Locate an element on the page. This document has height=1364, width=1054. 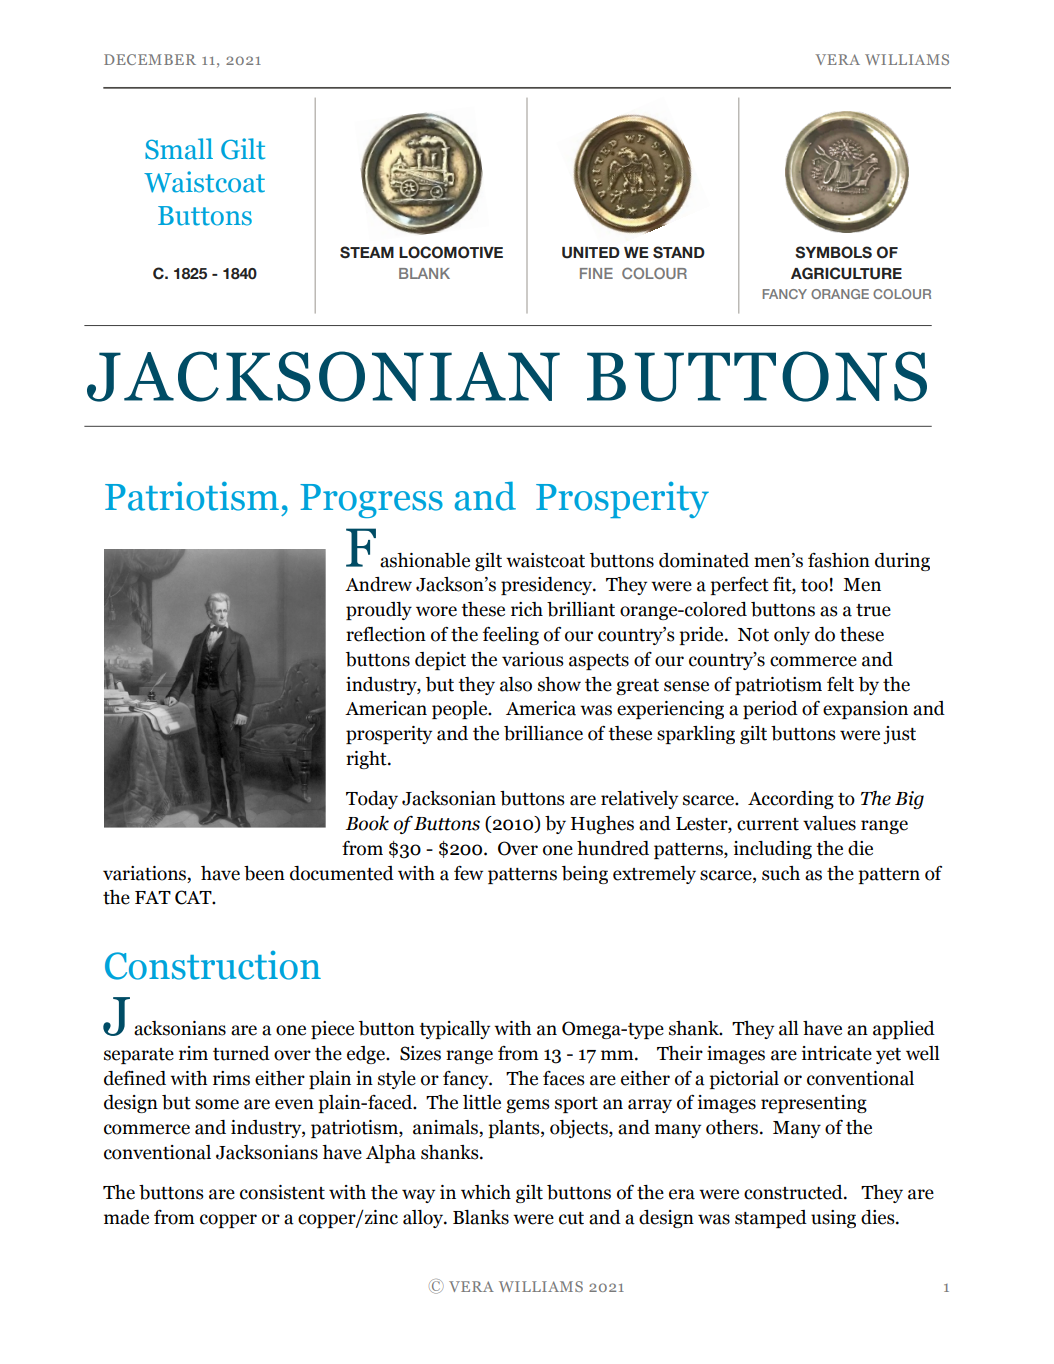
DECEMBER is located at coordinates (150, 59).
